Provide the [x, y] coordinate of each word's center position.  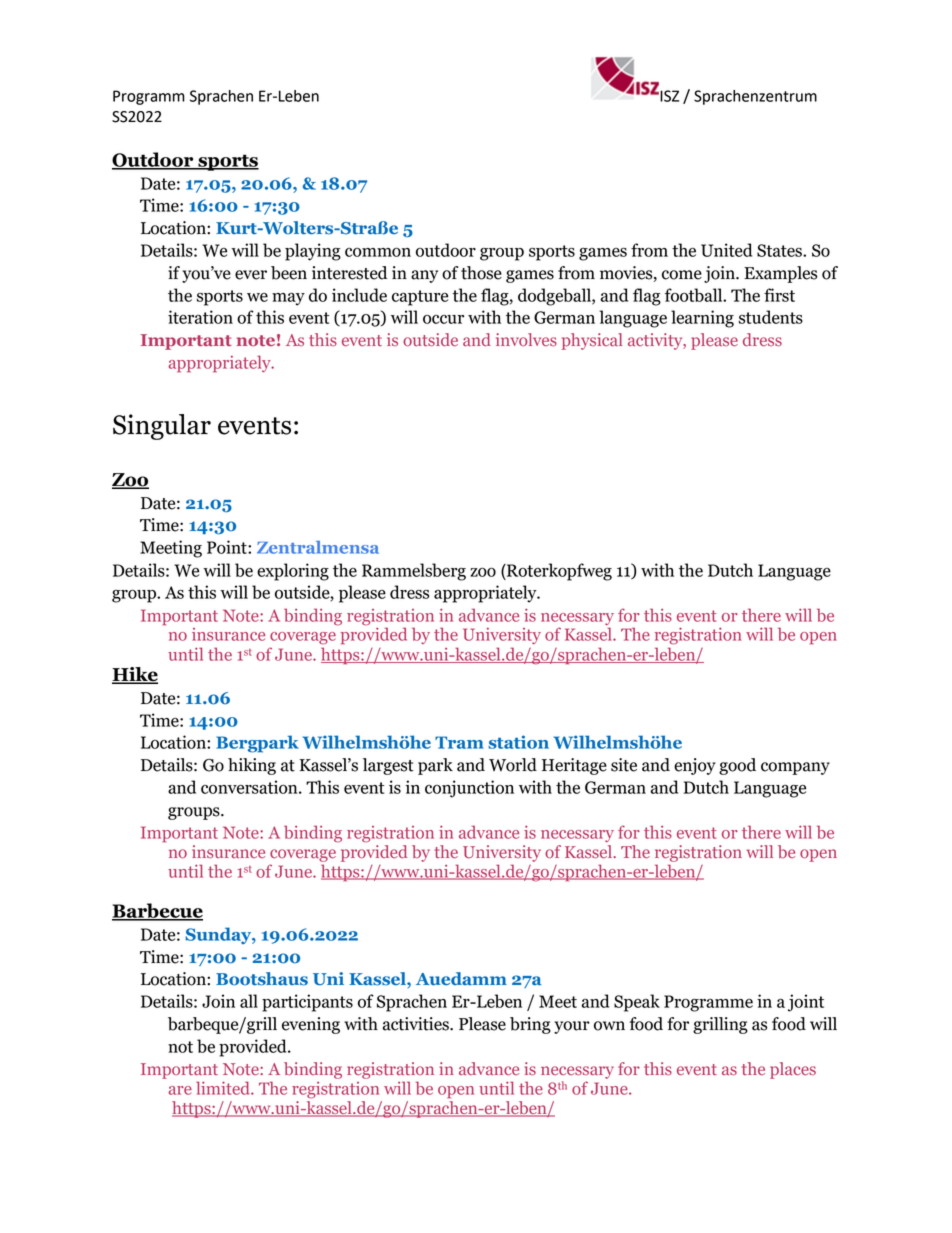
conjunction [469, 789]
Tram [459, 742]
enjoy [695, 766]
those [481, 273]
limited [224, 1088]
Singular [162, 427]
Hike [135, 675]
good [737, 766]
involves [526, 340]
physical [592, 341]
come [682, 275]
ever [251, 275]
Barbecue [157, 912]
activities [417, 1024]
